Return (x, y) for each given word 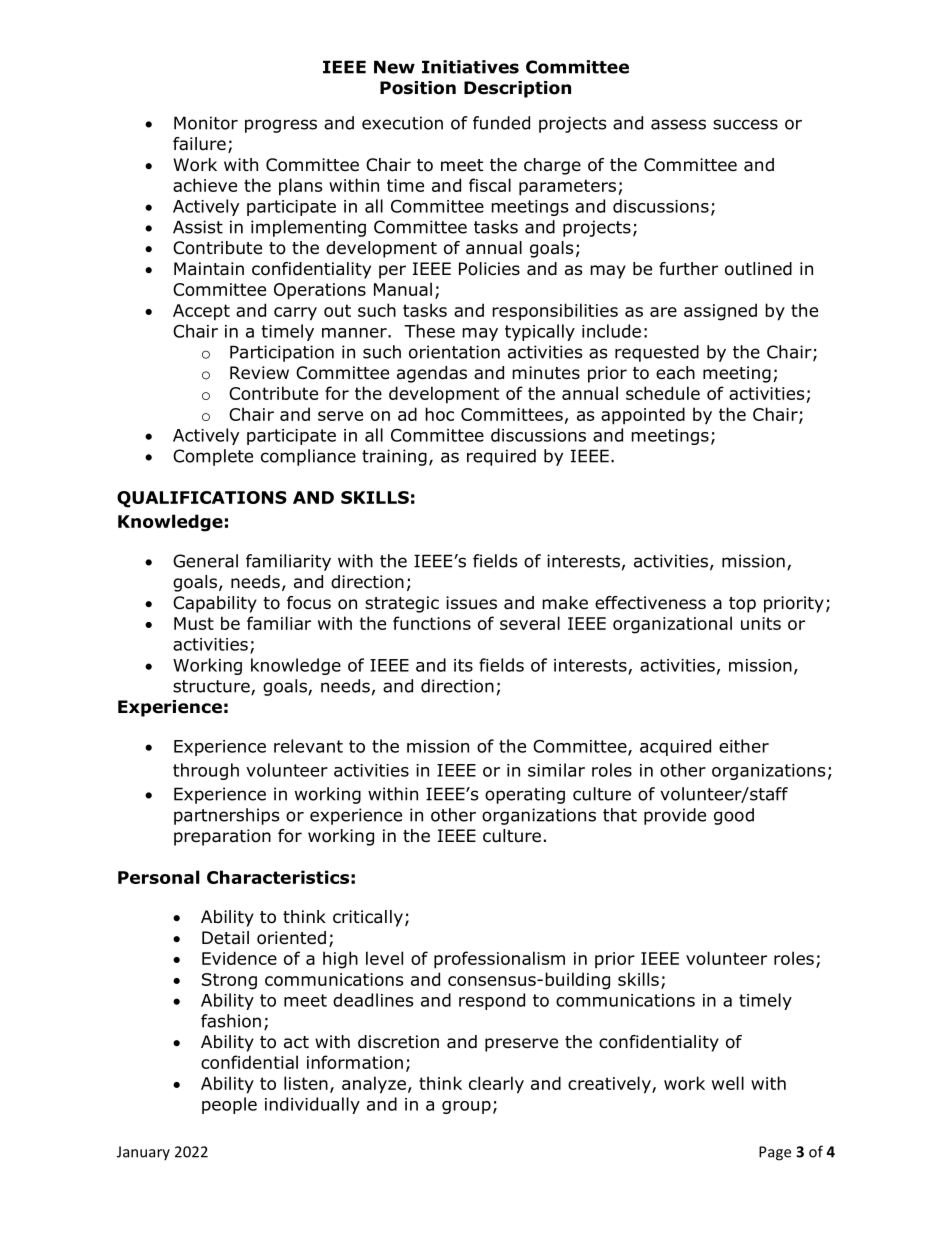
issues (471, 603)
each (675, 373)
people (229, 1105)
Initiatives (470, 67)
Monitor (206, 123)
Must (194, 623)
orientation (454, 352)
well (728, 1083)
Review (259, 373)
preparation (222, 837)
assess (678, 124)
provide (675, 816)
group (466, 1107)
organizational (672, 625)
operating (525, 795)
